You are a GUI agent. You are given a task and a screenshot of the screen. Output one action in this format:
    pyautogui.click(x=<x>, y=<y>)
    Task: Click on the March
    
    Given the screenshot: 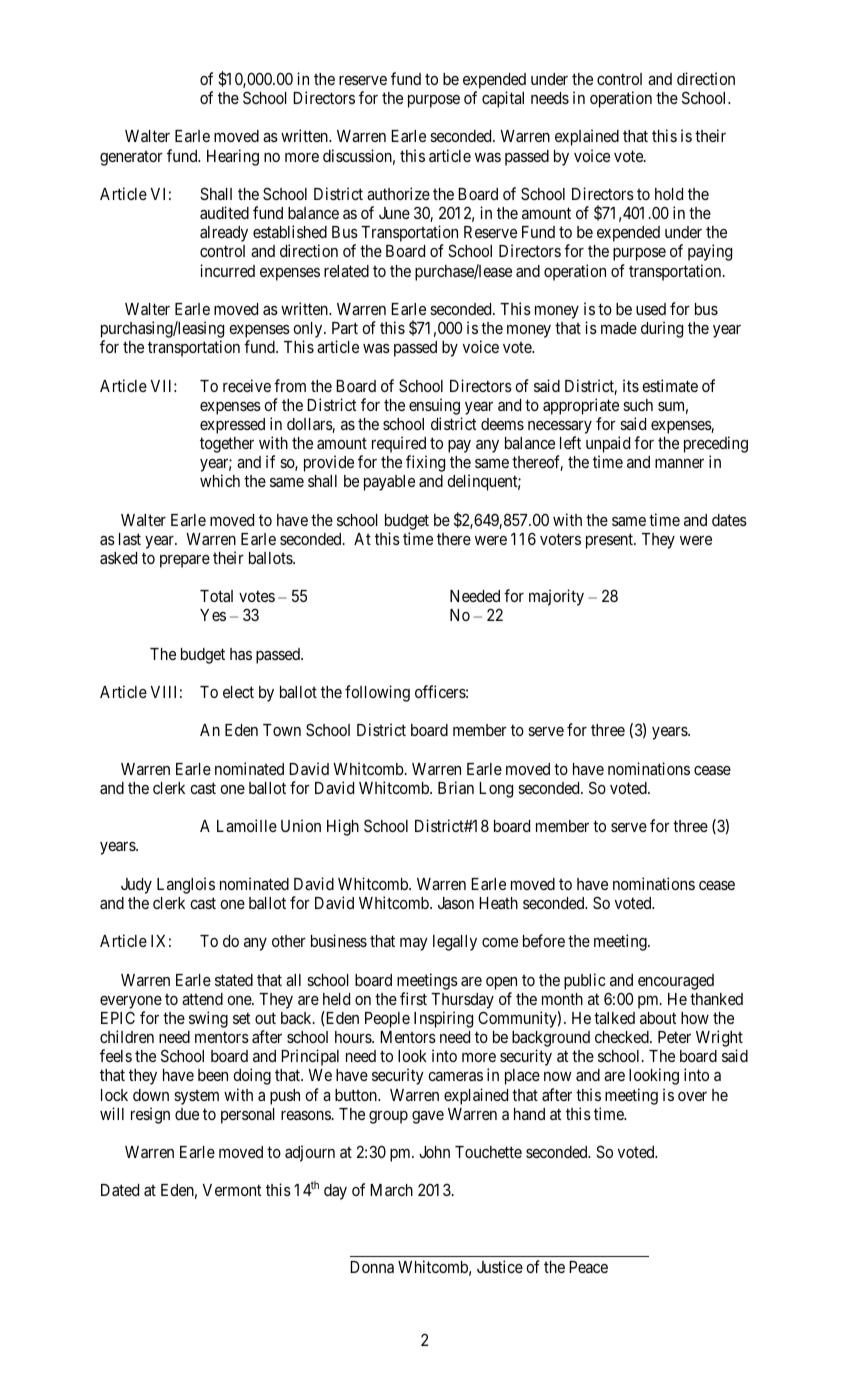 What is the action you would take?
    pyautogui.click(x=391, y=1190)
